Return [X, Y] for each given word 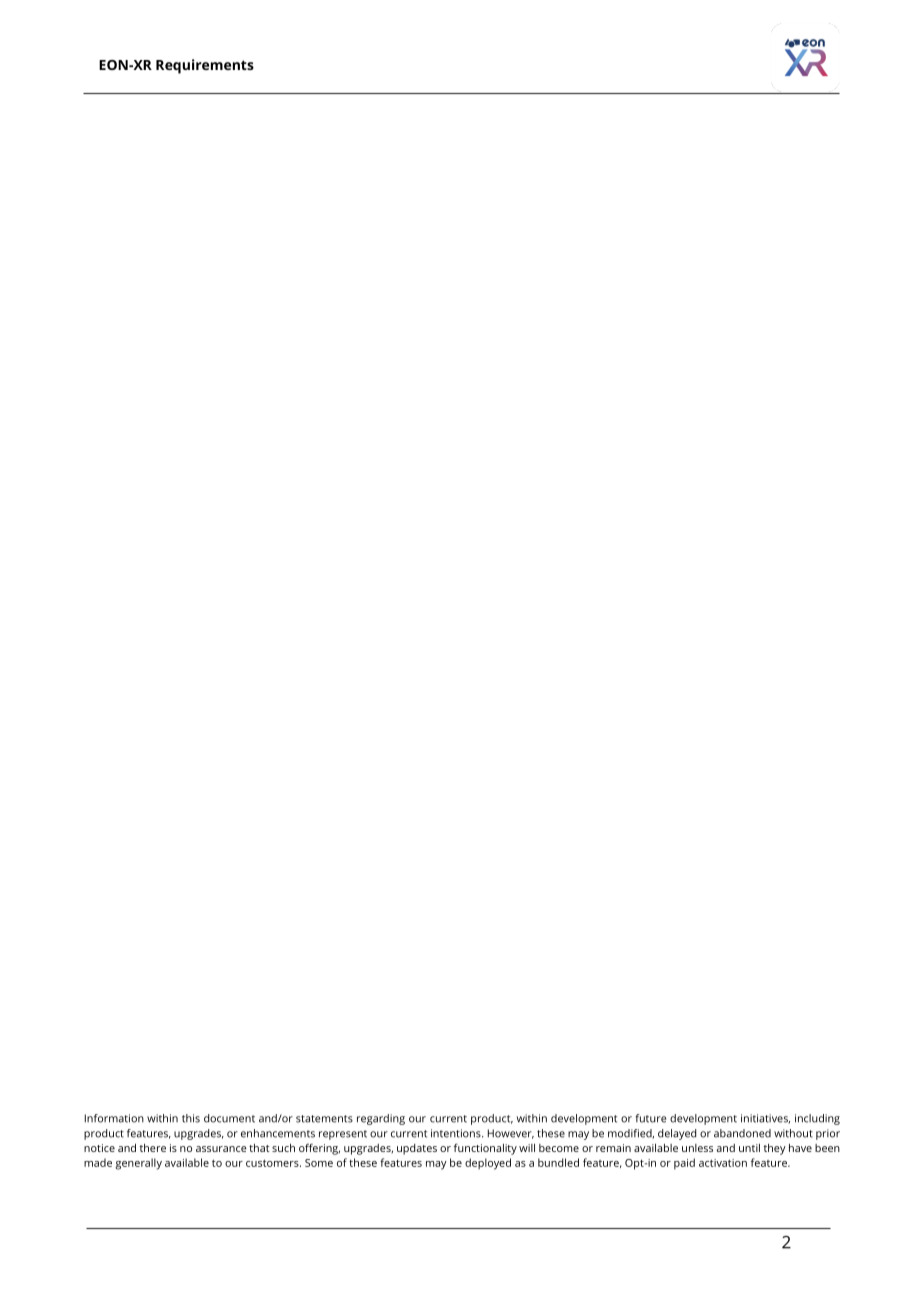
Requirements [205, 66]
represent [343, 1135]
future [650, 1118]
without [793, 1133]
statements [324, 1119]
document [229, 1118]
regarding [381, 1119]
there [153, 1148]
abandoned [742, 1133]
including [817, 1119]
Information [114, 1118]
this [191, 1118]
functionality [485, 1149]
